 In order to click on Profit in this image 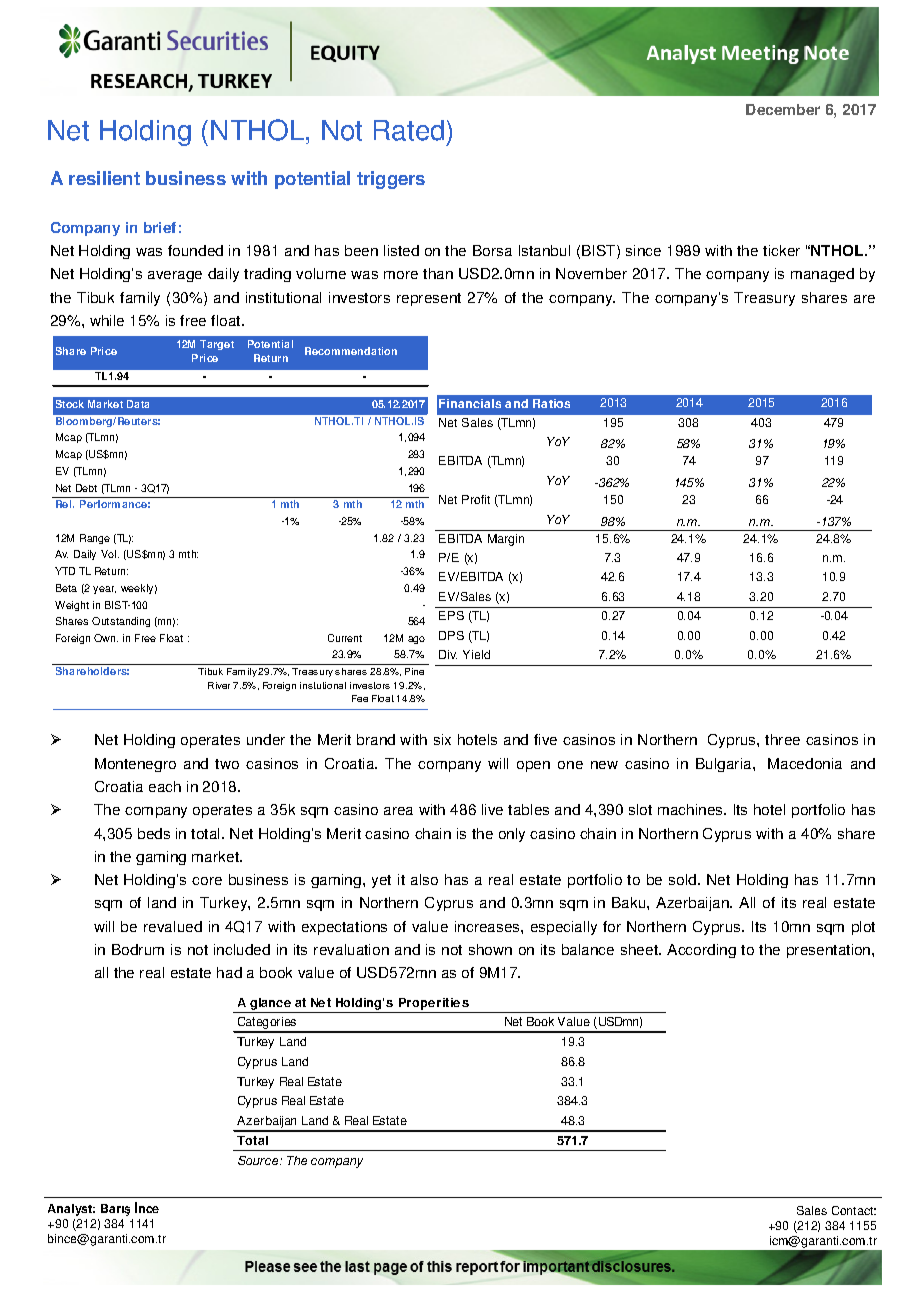, I will do `click(476, 499)`.
